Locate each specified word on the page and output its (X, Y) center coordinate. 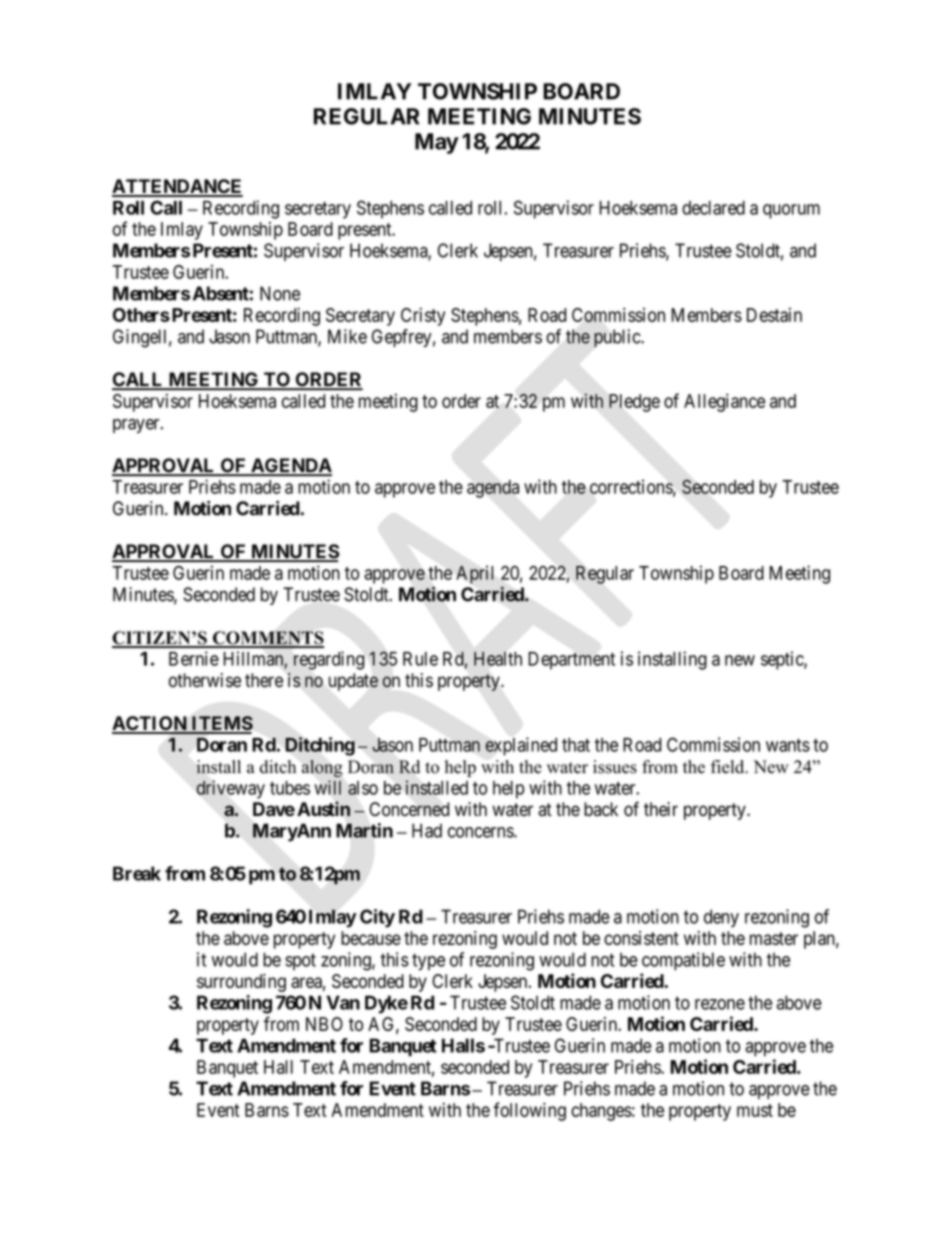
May (437, 143)
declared (713, 208)
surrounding (241, 983)
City (377, 918)
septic (783, 660)
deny (721, 918)
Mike (347, 336)
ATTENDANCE (177, 187)
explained (521, 746)
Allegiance (724, 402)
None (280, 293)
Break (137, 873)
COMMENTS (267, 639)
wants (788, 745)
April (475, 575)
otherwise (205, 680)
